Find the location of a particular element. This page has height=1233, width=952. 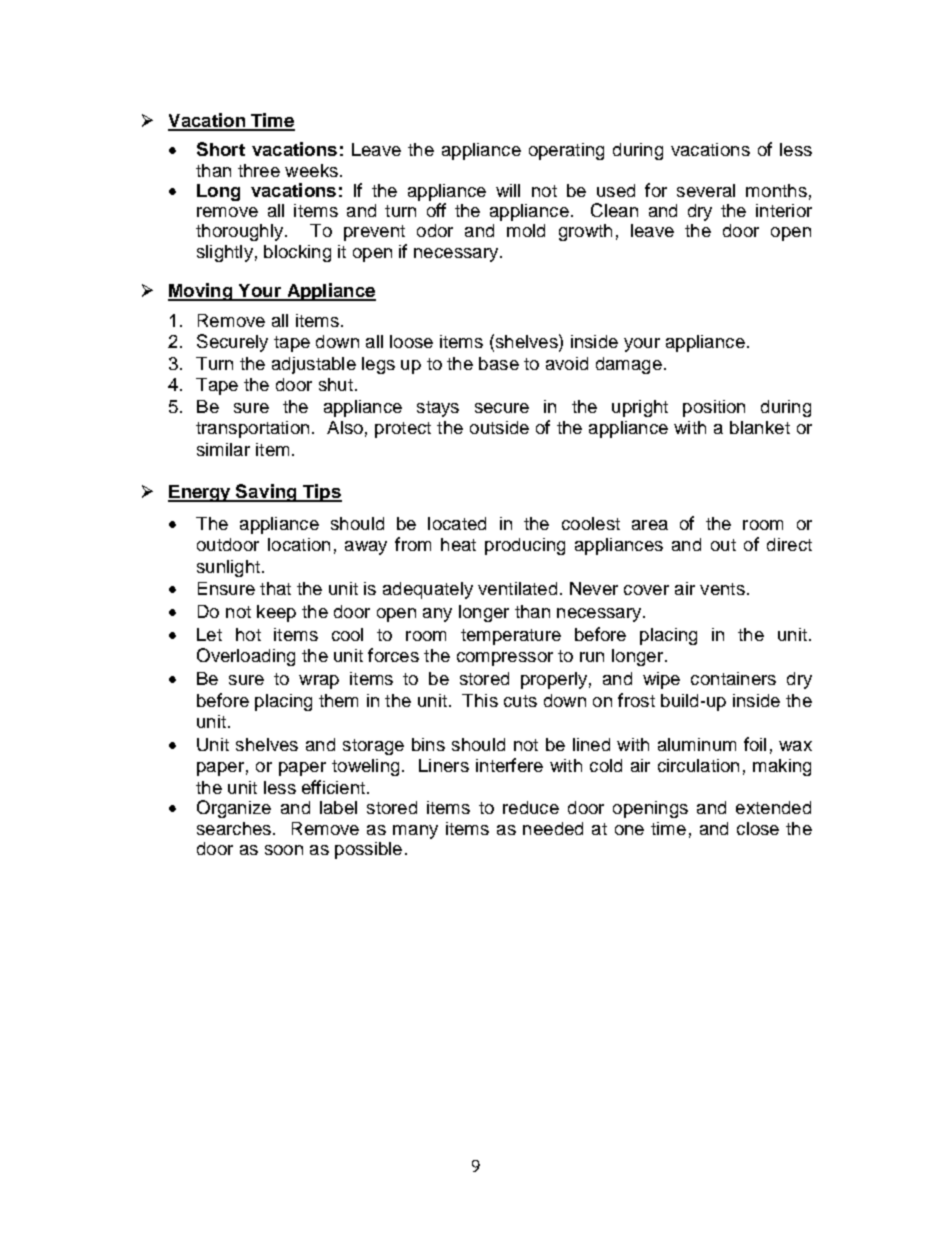

located is located at coordinates (457, 523).
